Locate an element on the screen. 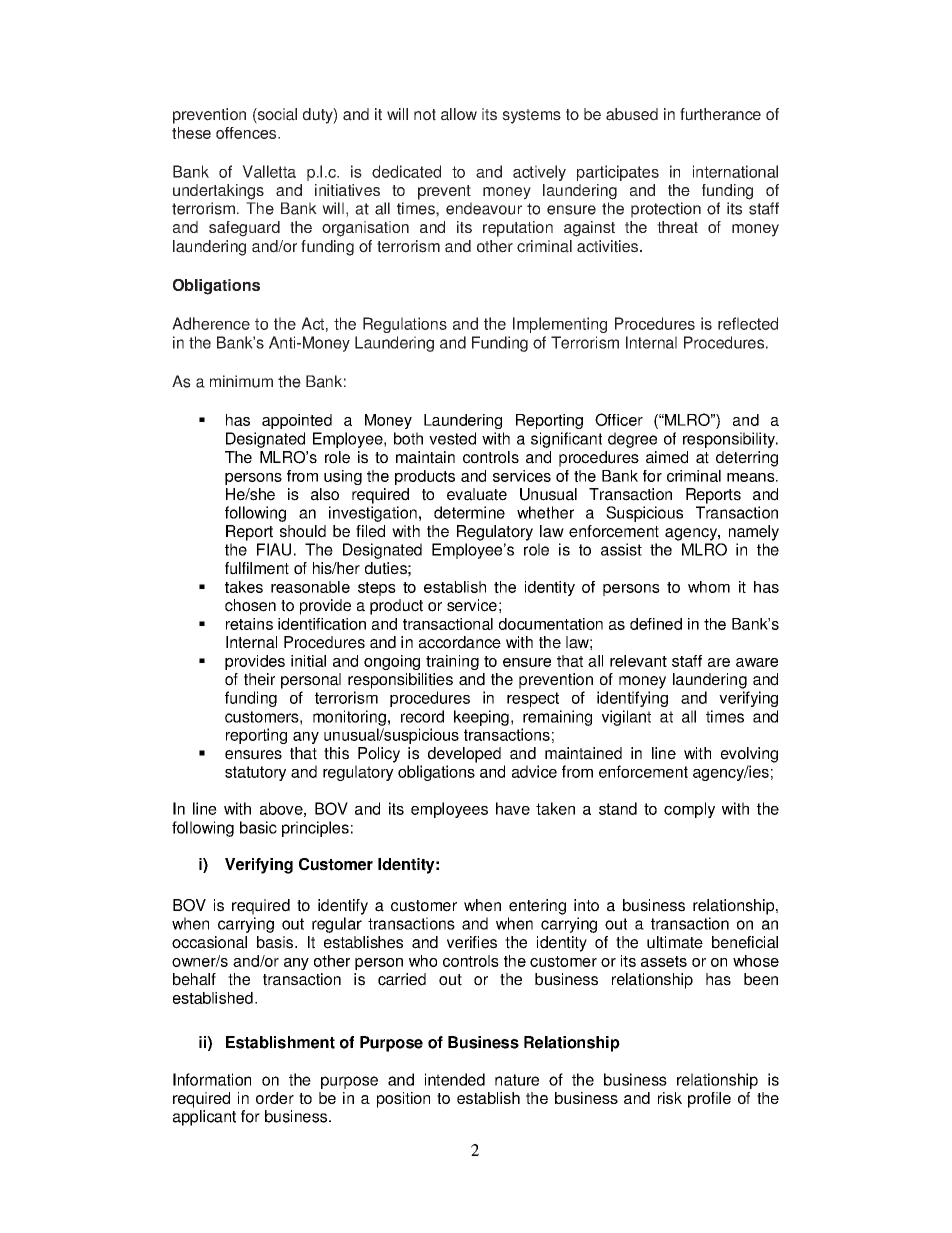  retains is located at coordinates (249, 624).
